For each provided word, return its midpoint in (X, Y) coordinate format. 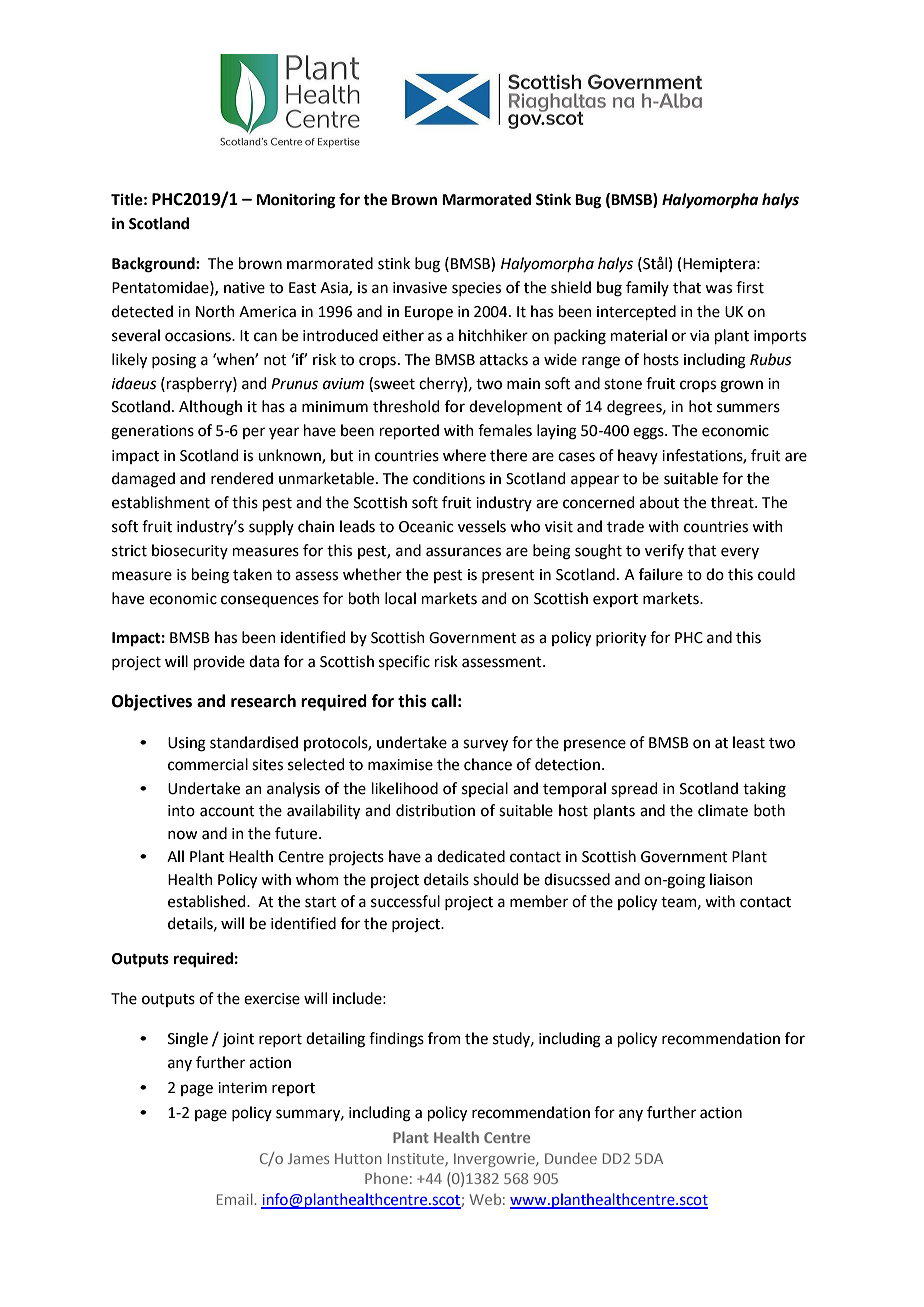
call (443, 701)
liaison (731, 879)
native (244, 288)
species (476, 289)
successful (405, 901)
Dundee (571, 1158)
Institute (417, 1159)
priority (621, 639)
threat (733, 502)
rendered (242, 478)
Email (234, 1199)
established (208, 901)
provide (219, 662)
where (464, 455)
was (718, 289)
